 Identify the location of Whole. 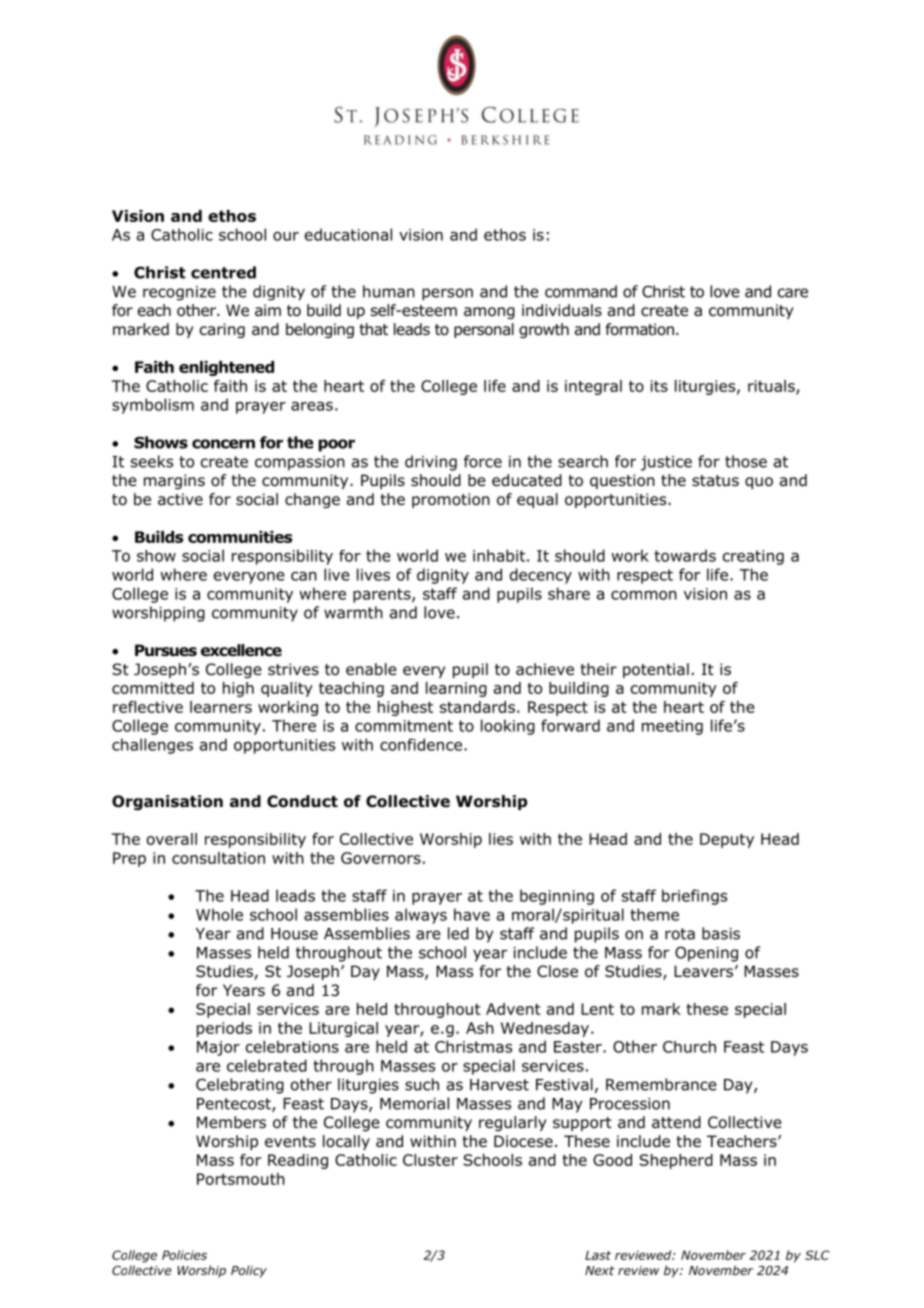
(219, 914).
